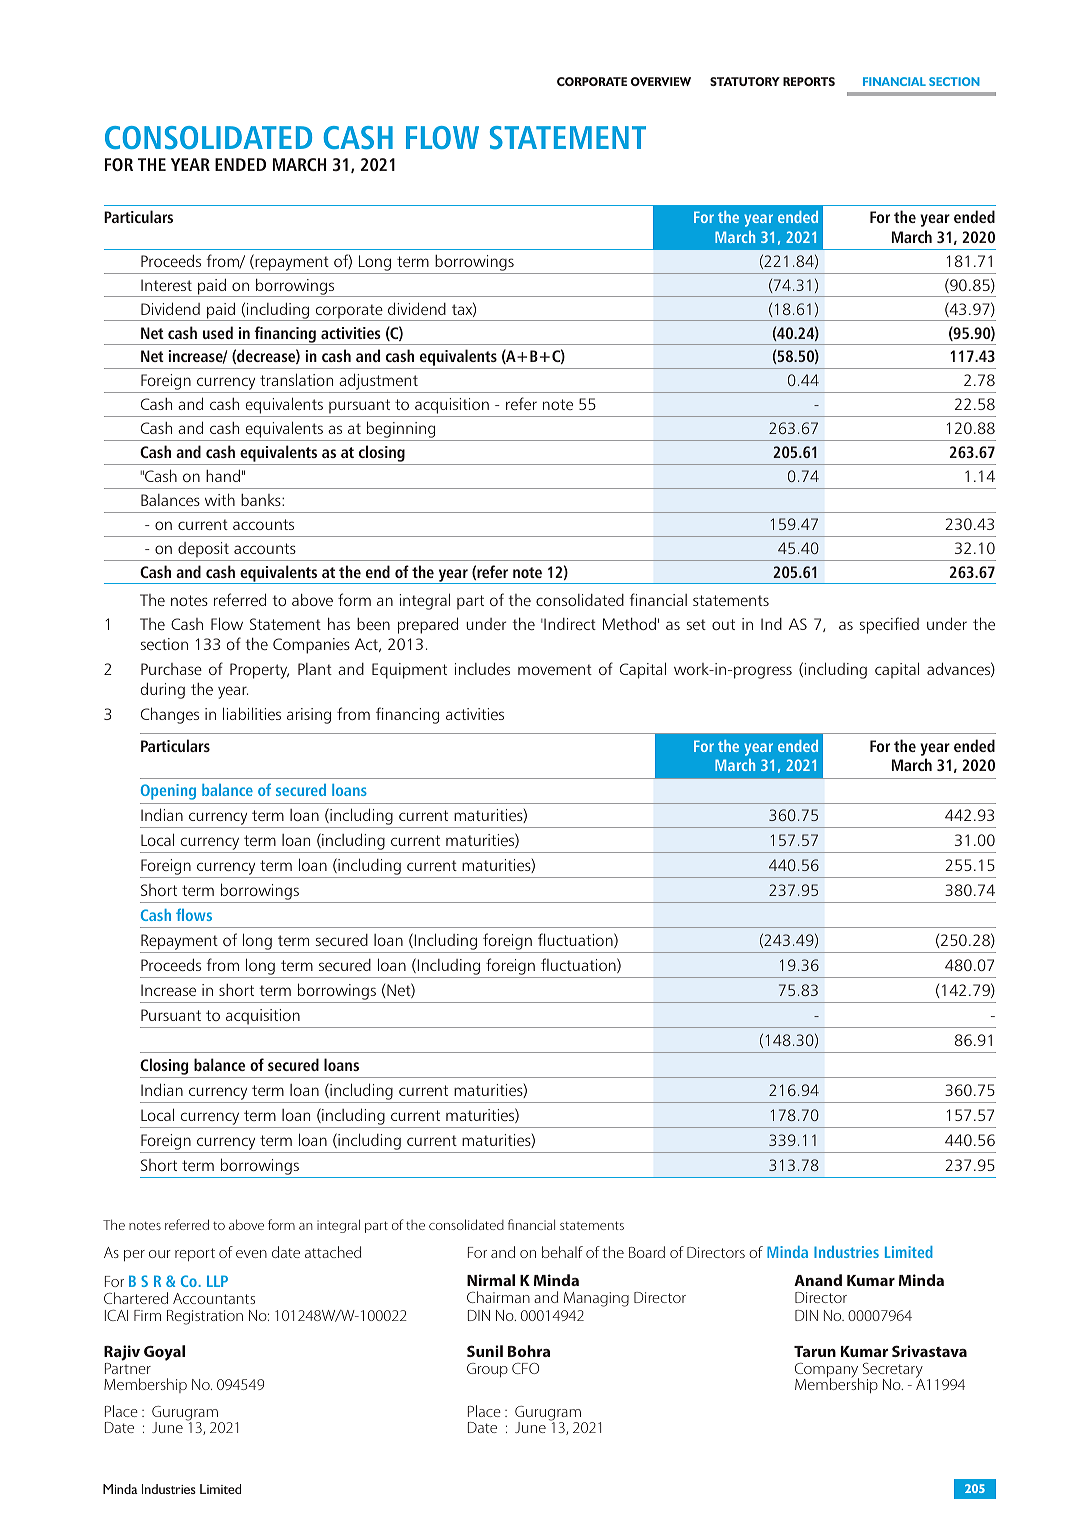  I want to click on Registration, so click(205, 1317).
